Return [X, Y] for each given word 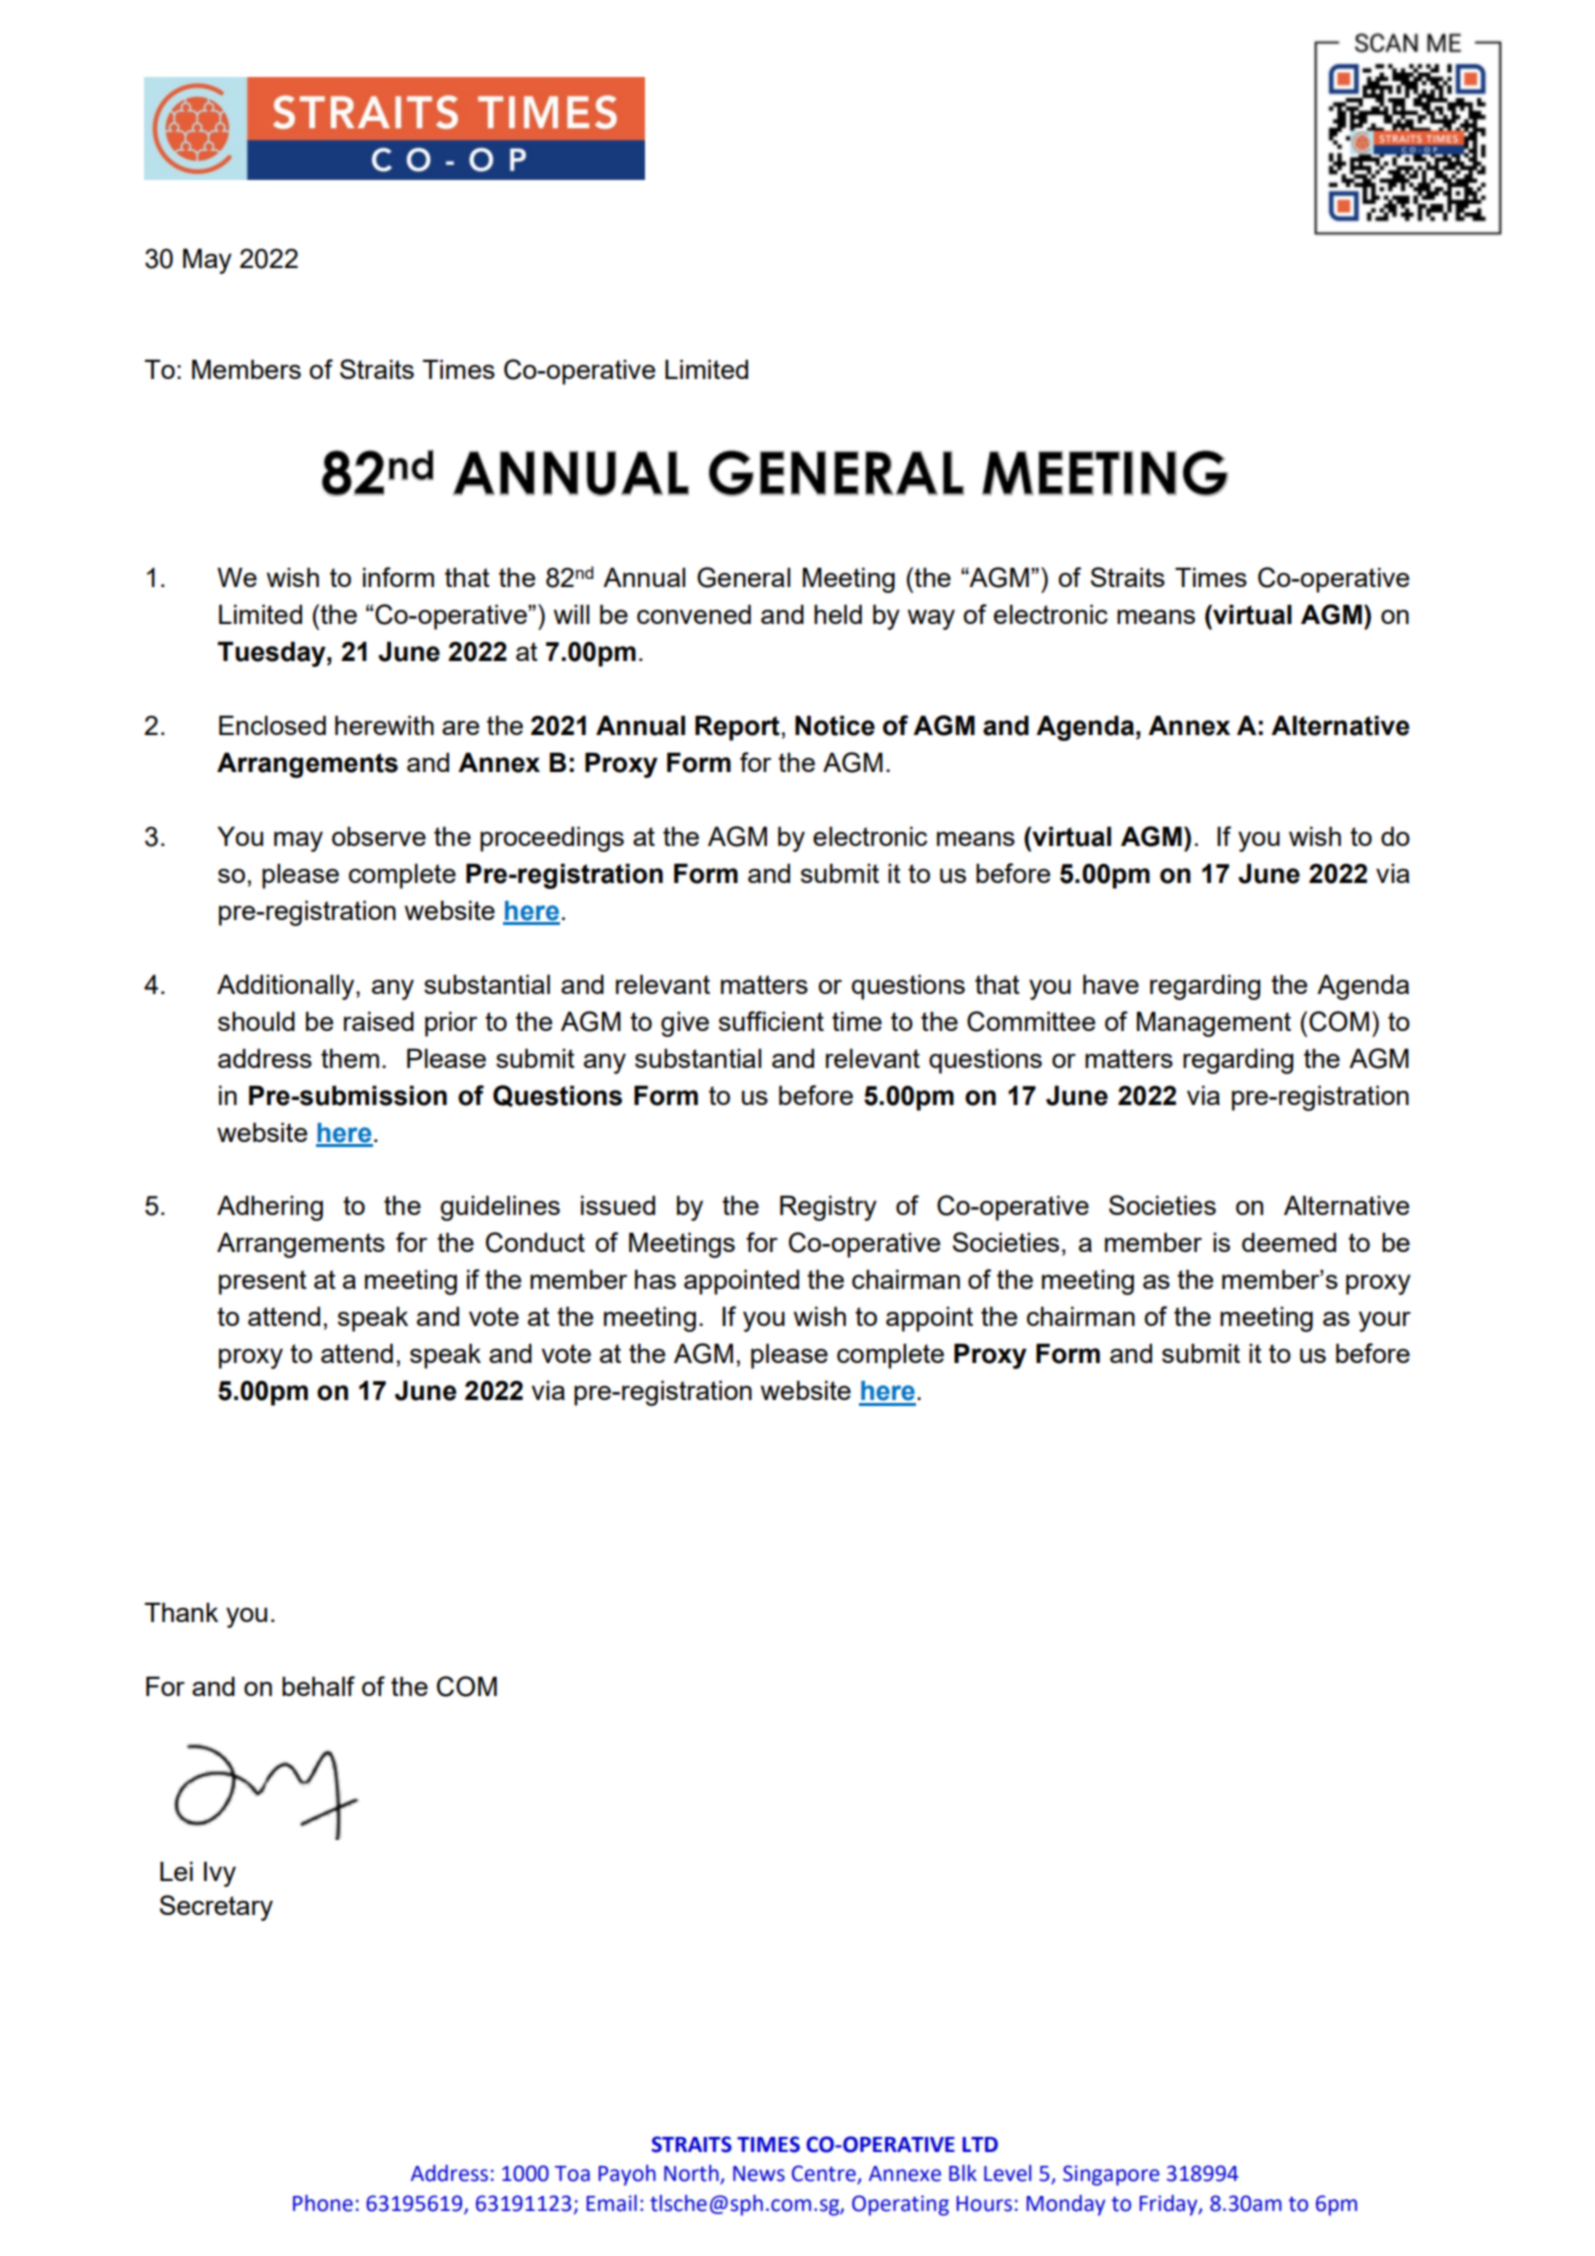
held [838, 614]
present [263, 1282]
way [931, 619]
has [655, 1279]
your [1385, 1321]
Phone [323, 2203]
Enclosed [272, 725]
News [759, 2174]
